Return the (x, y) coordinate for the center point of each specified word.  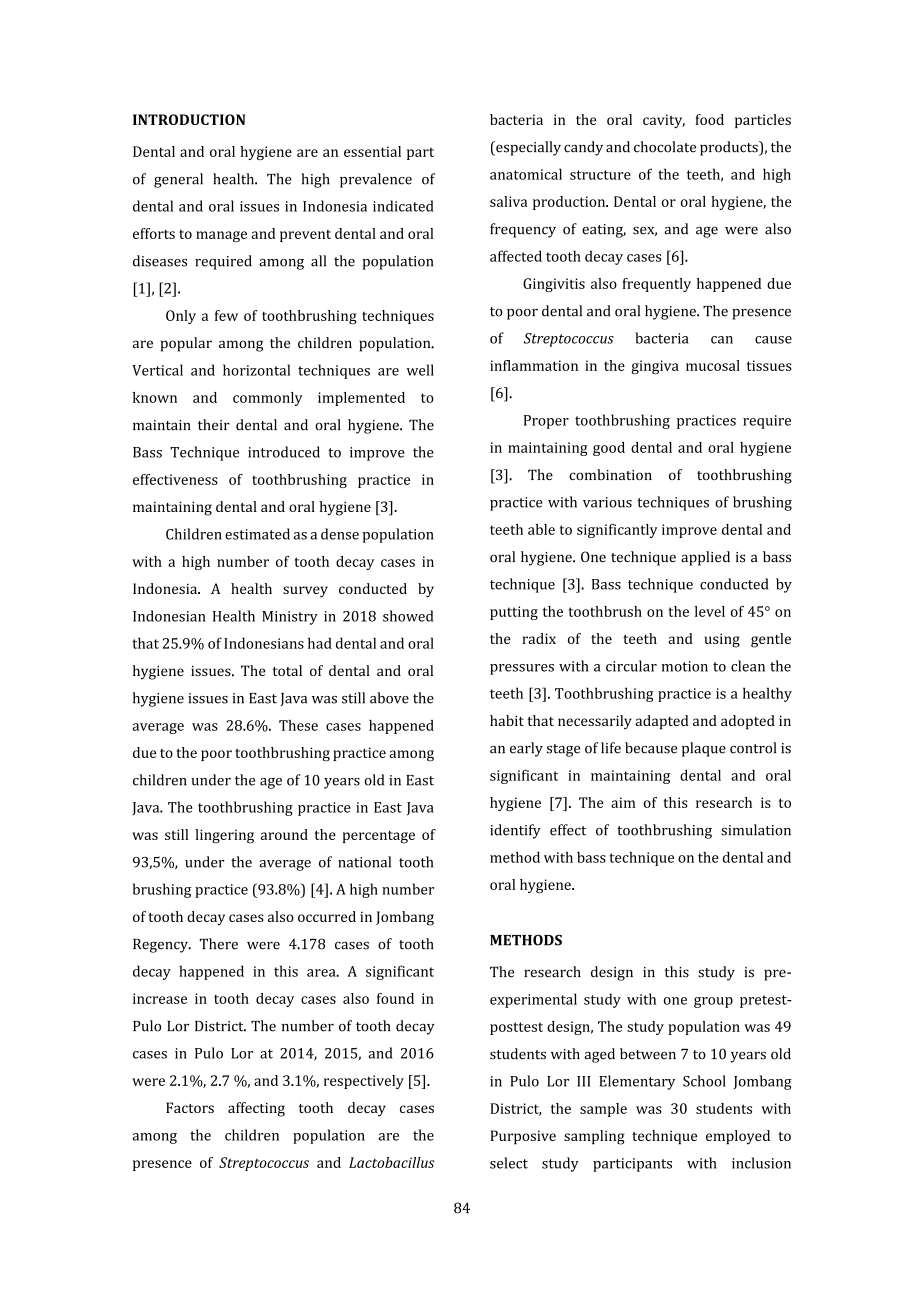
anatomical (526, 174)
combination (610, 474)
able (541, 529)
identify (515, 831)
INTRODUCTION (189, 119)
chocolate (665, 147)
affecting (256, 1109)
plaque (704, 749)
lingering (224, 836)
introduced (284, 452)
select (509, 1163)
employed (738, 1137)
